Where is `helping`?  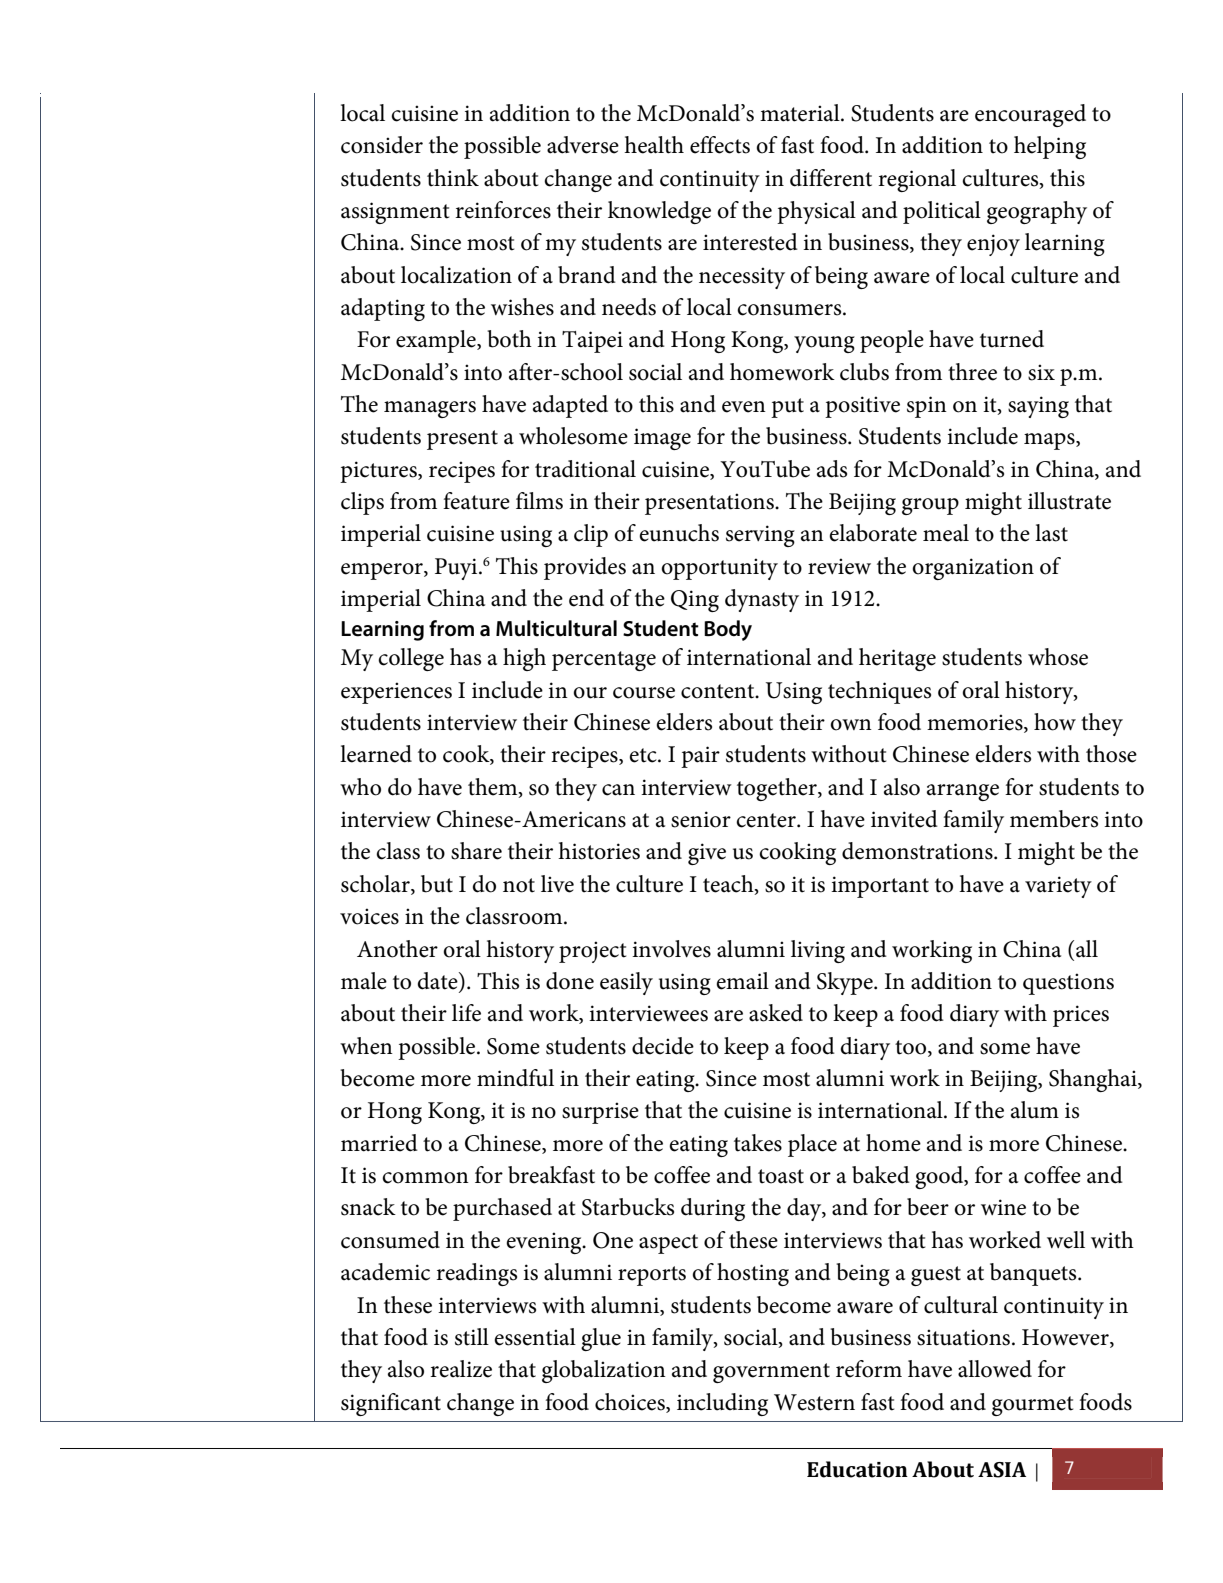
helping is located at coordinates (1050, 147).
